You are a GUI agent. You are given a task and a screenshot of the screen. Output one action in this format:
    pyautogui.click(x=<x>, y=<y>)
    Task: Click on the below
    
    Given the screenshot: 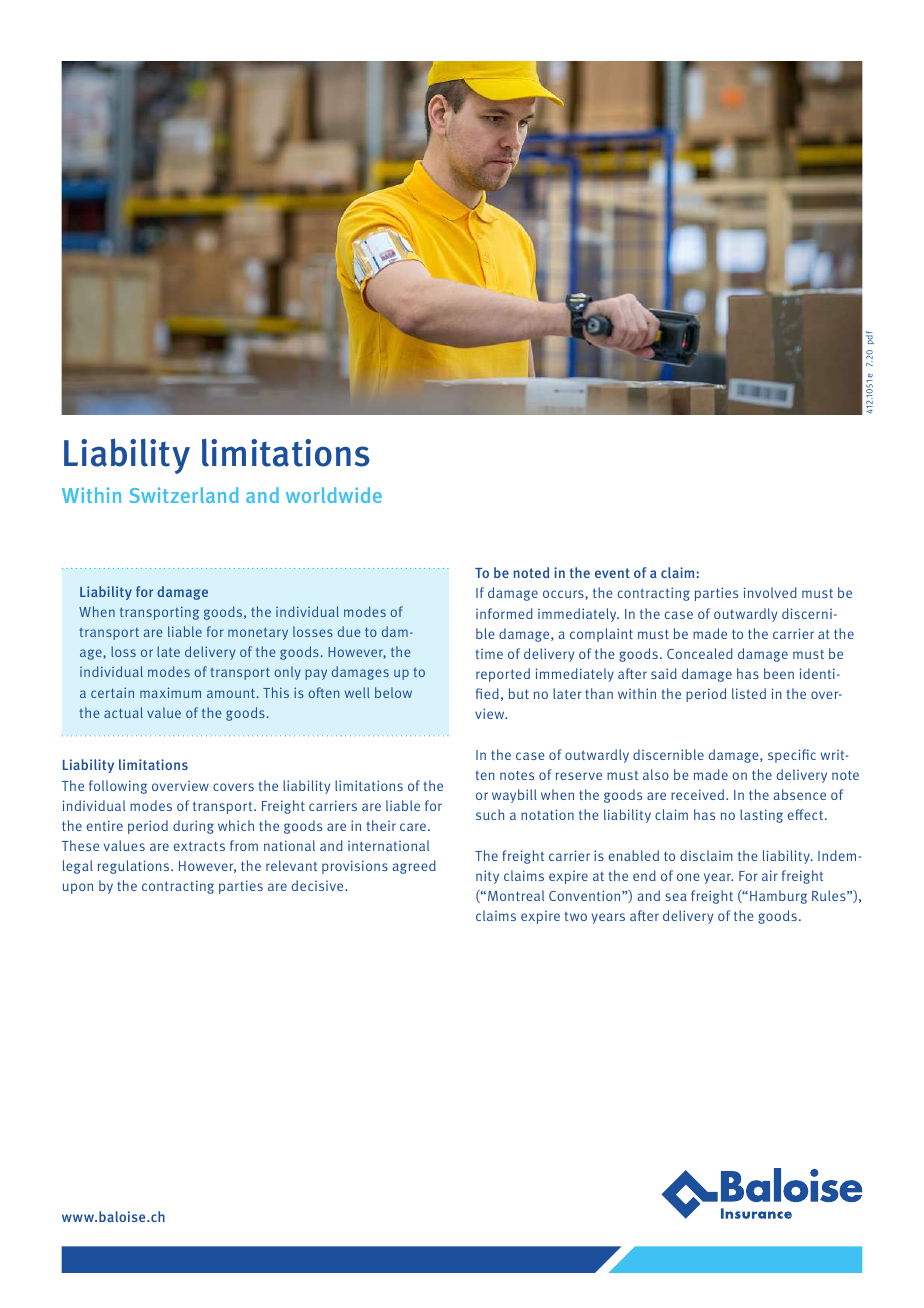 What is the action you would take?
    pyautogui.click(x=393, y=692)
